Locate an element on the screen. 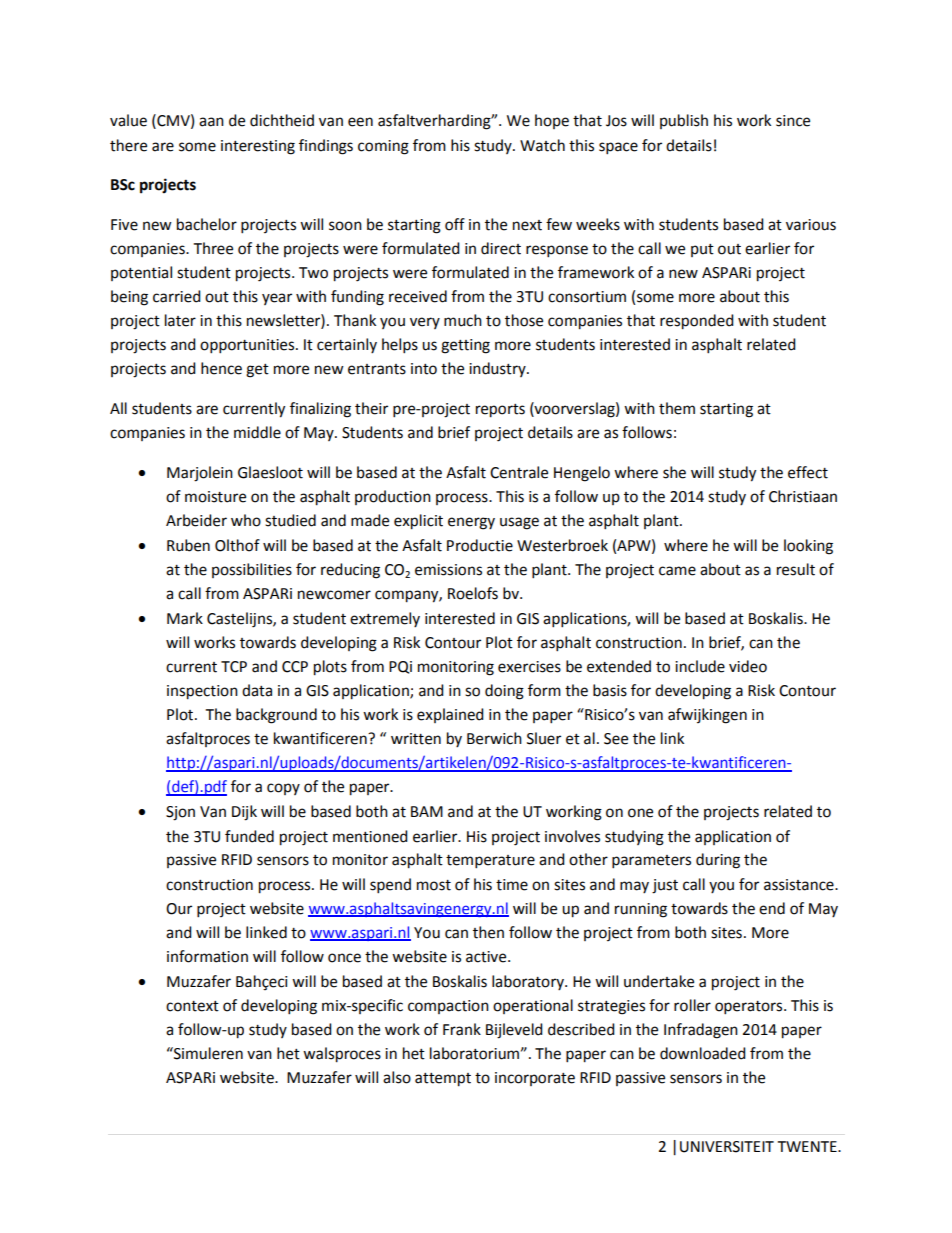 The height and width of the screenshot is (1233, 952). context is located at coordinates (192, 1006).
